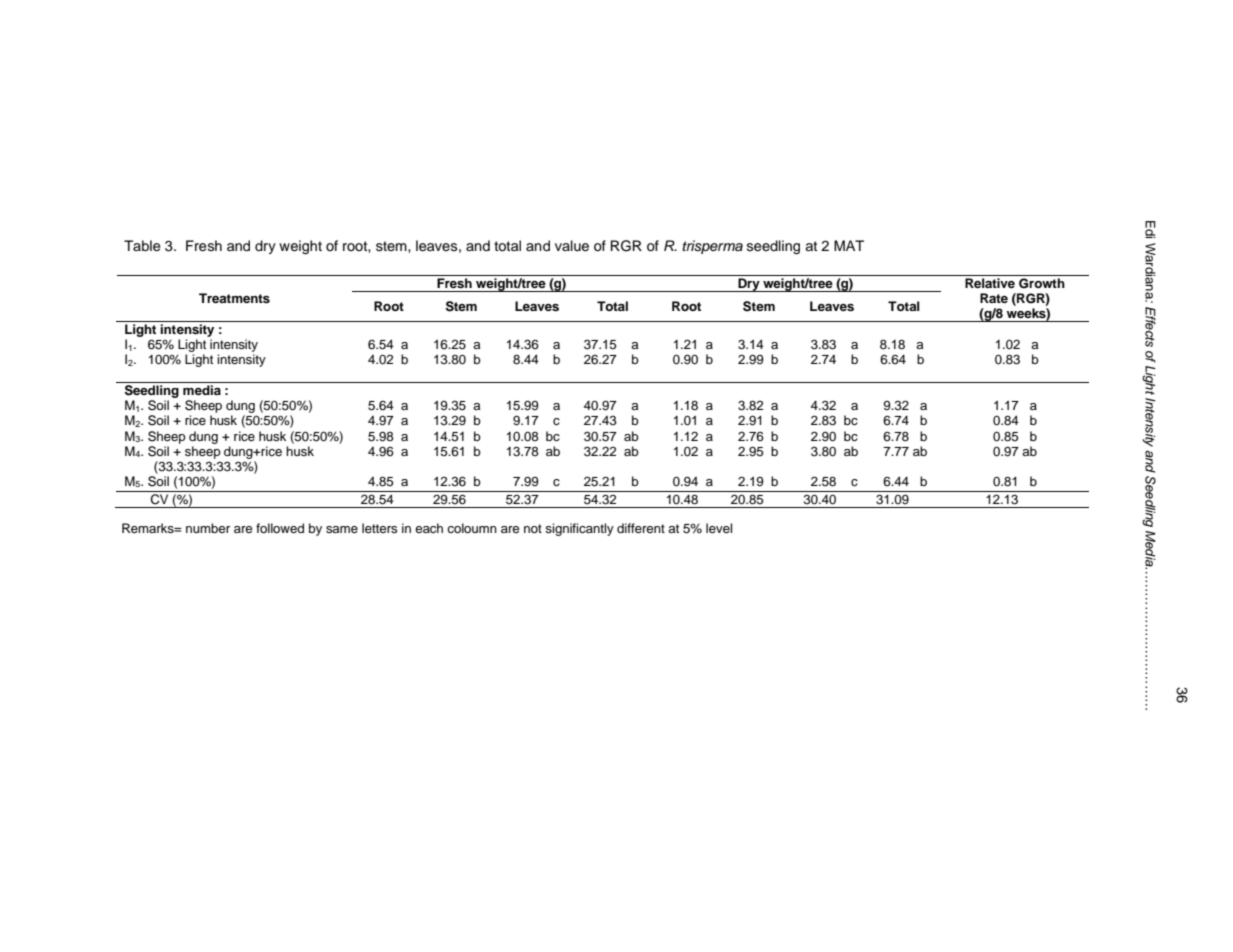  What do you see at coordinates (579, 529) in the image?
I see `significantly` at bounding box center [579, 529].
